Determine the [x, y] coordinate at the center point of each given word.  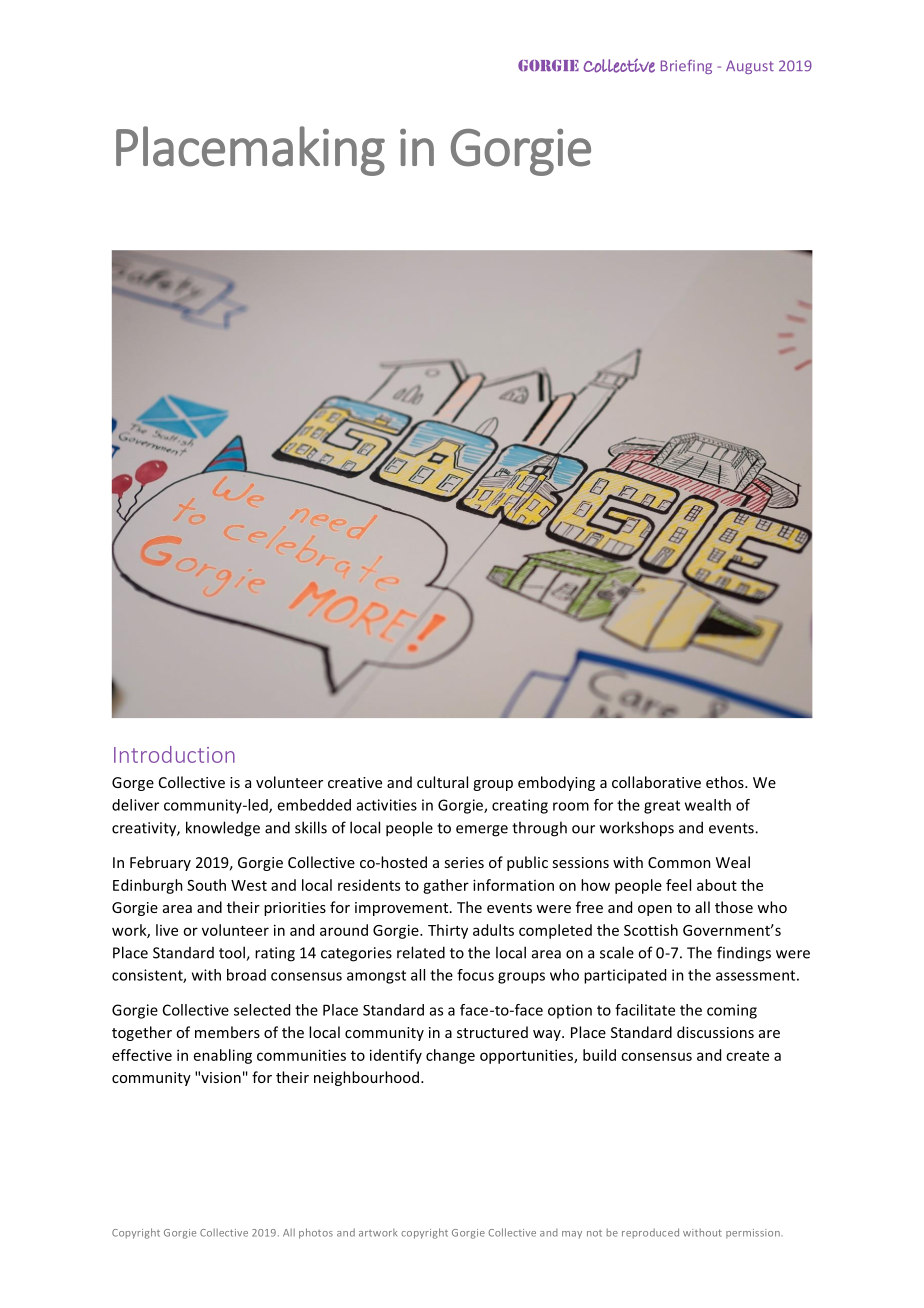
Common [679, 862]
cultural [442, 782]
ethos [726, 782]
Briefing [686, 67]
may [572, 1235]
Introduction [174, 754]
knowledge [223, 829]
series [464, 862]
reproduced [650, 1233]
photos [316, 1233]
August [750, 67]
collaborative [656, 782]
